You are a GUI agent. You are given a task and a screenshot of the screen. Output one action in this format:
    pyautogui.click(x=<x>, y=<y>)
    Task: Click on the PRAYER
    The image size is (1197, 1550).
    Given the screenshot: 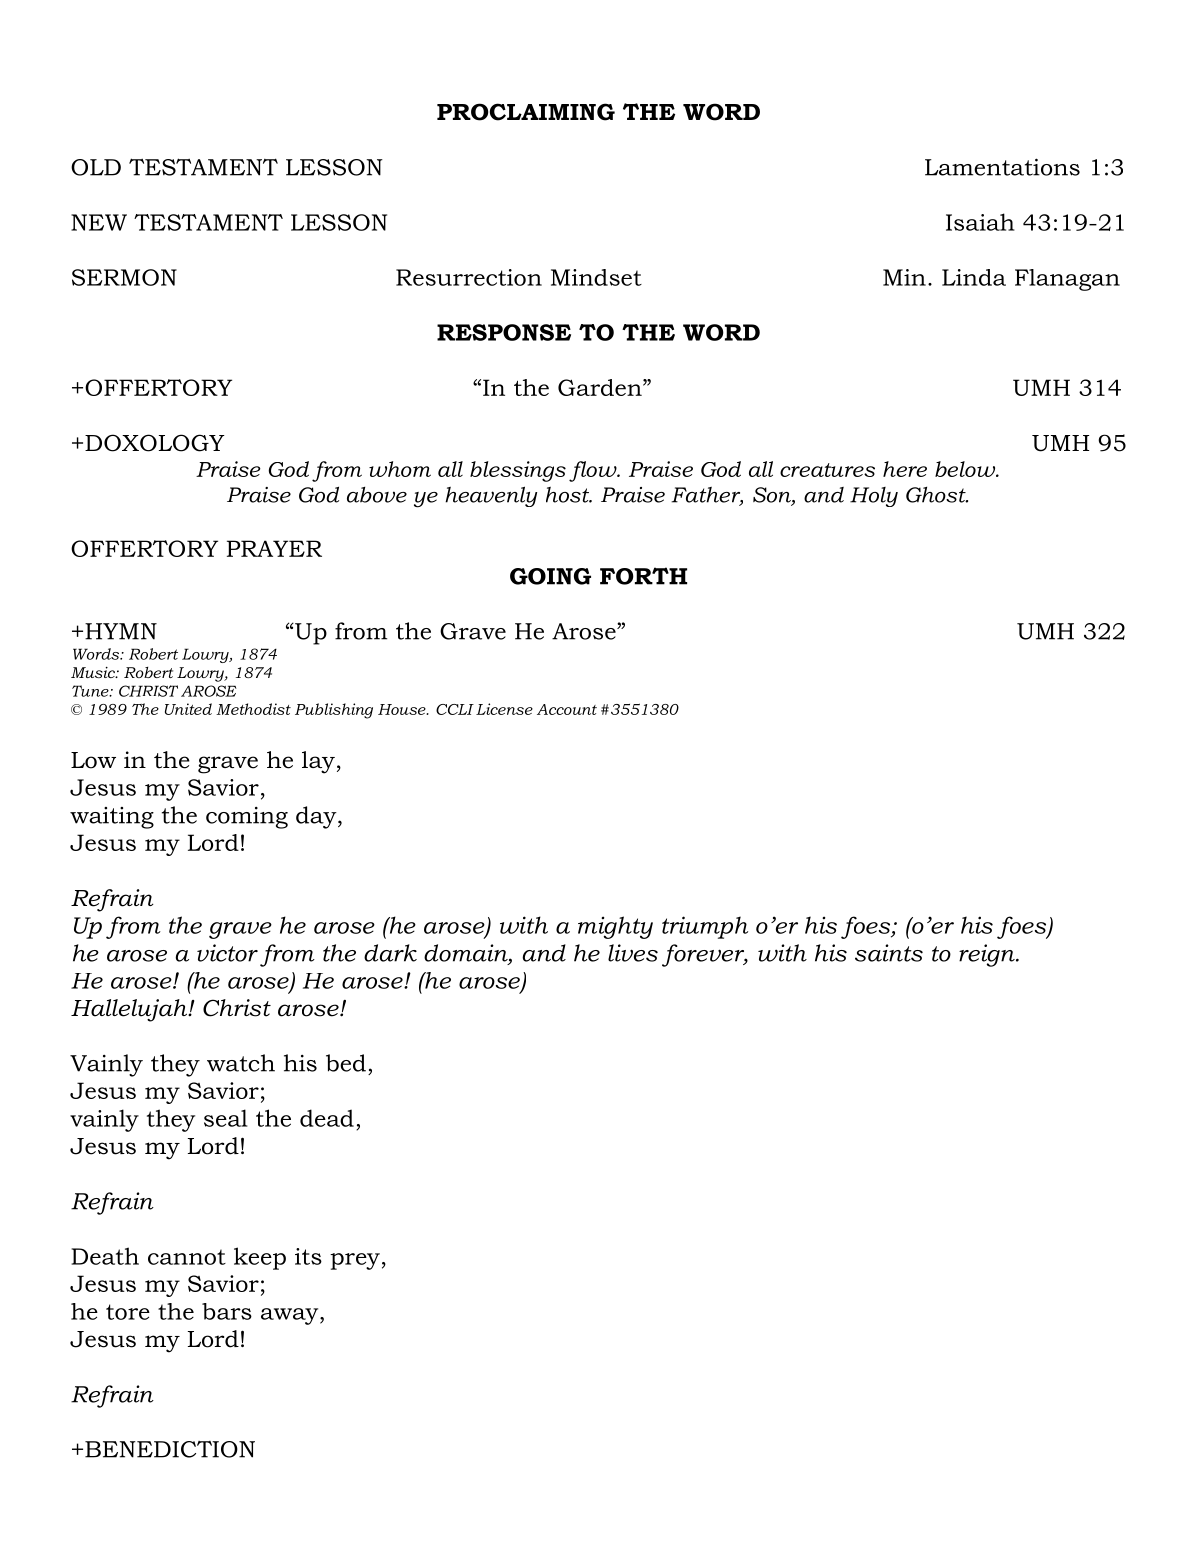 What is the action you would take?
    pyautogui.click(x=274, y=548)
